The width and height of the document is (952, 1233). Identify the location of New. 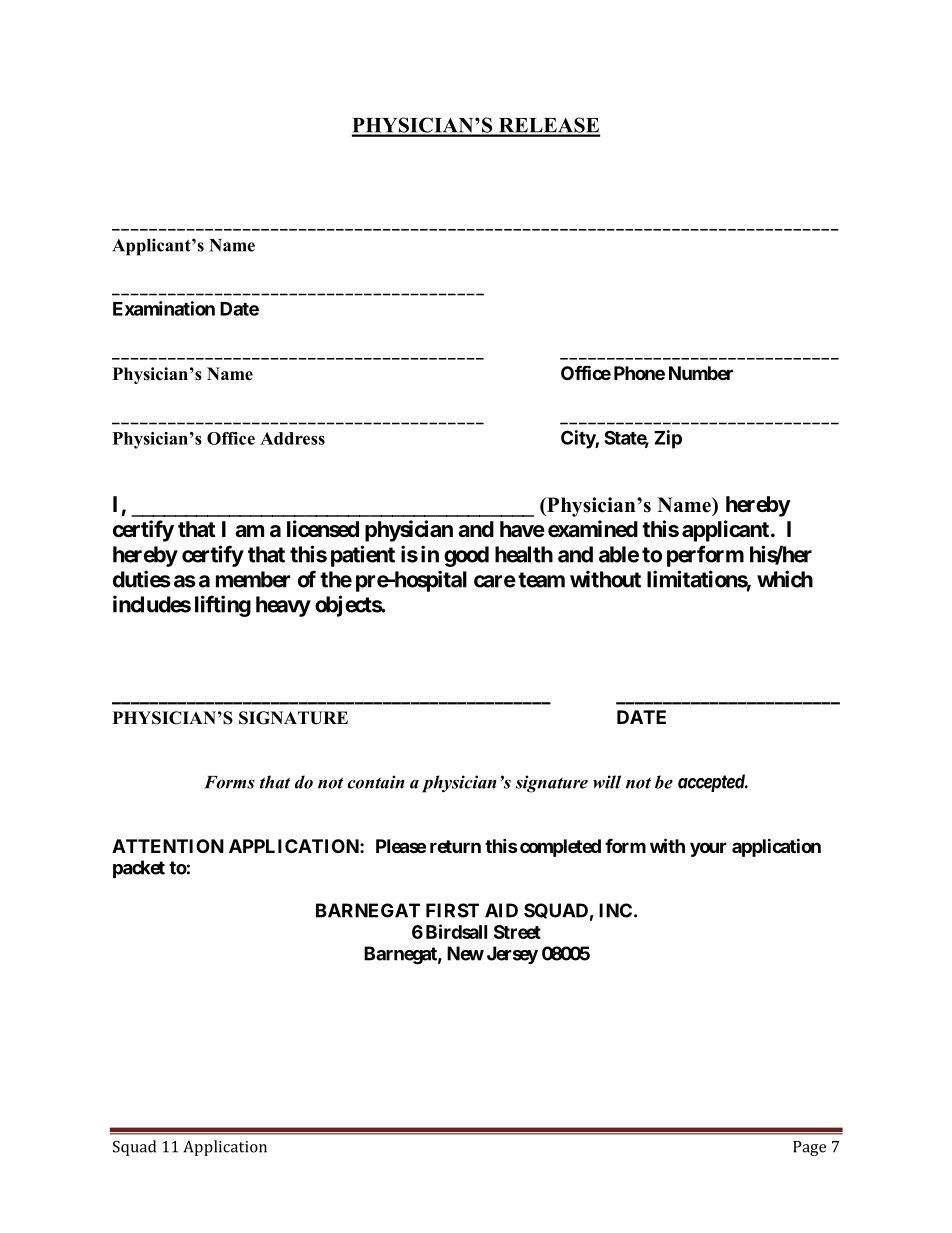
(465, 953).
